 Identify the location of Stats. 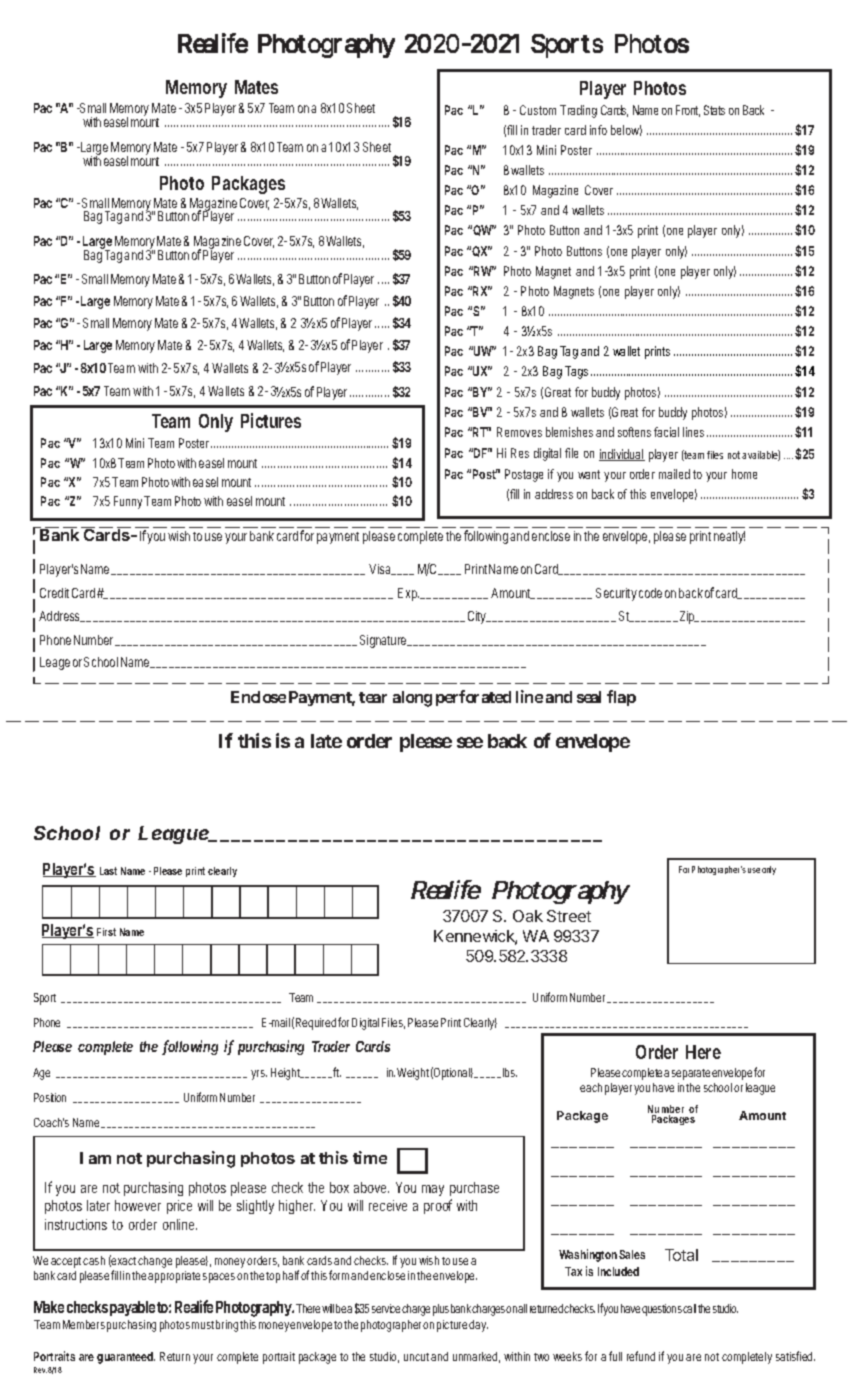
(714, 110).
